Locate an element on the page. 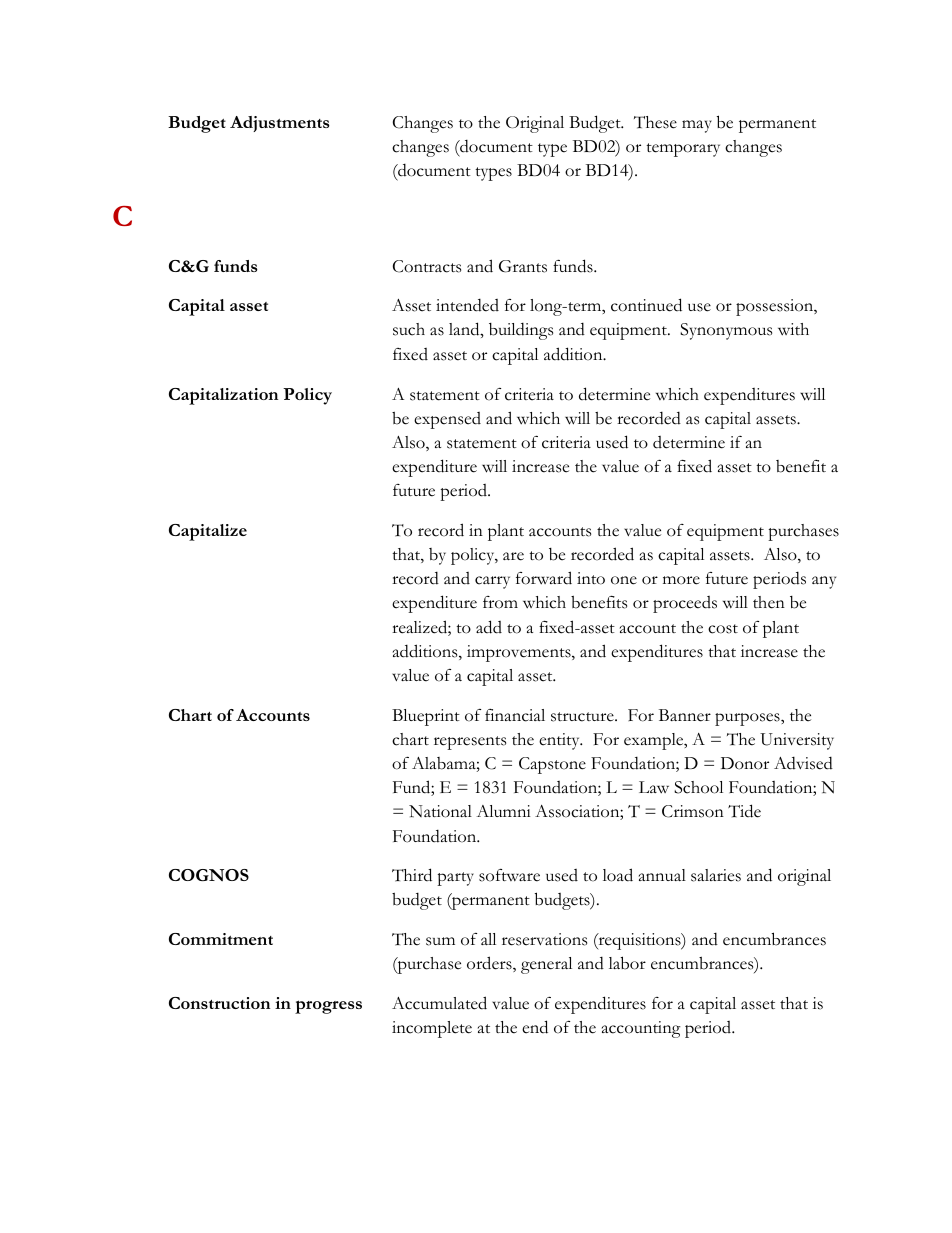 This page has width=952, height=1233. progress is located at coordinates (328, 1007).
